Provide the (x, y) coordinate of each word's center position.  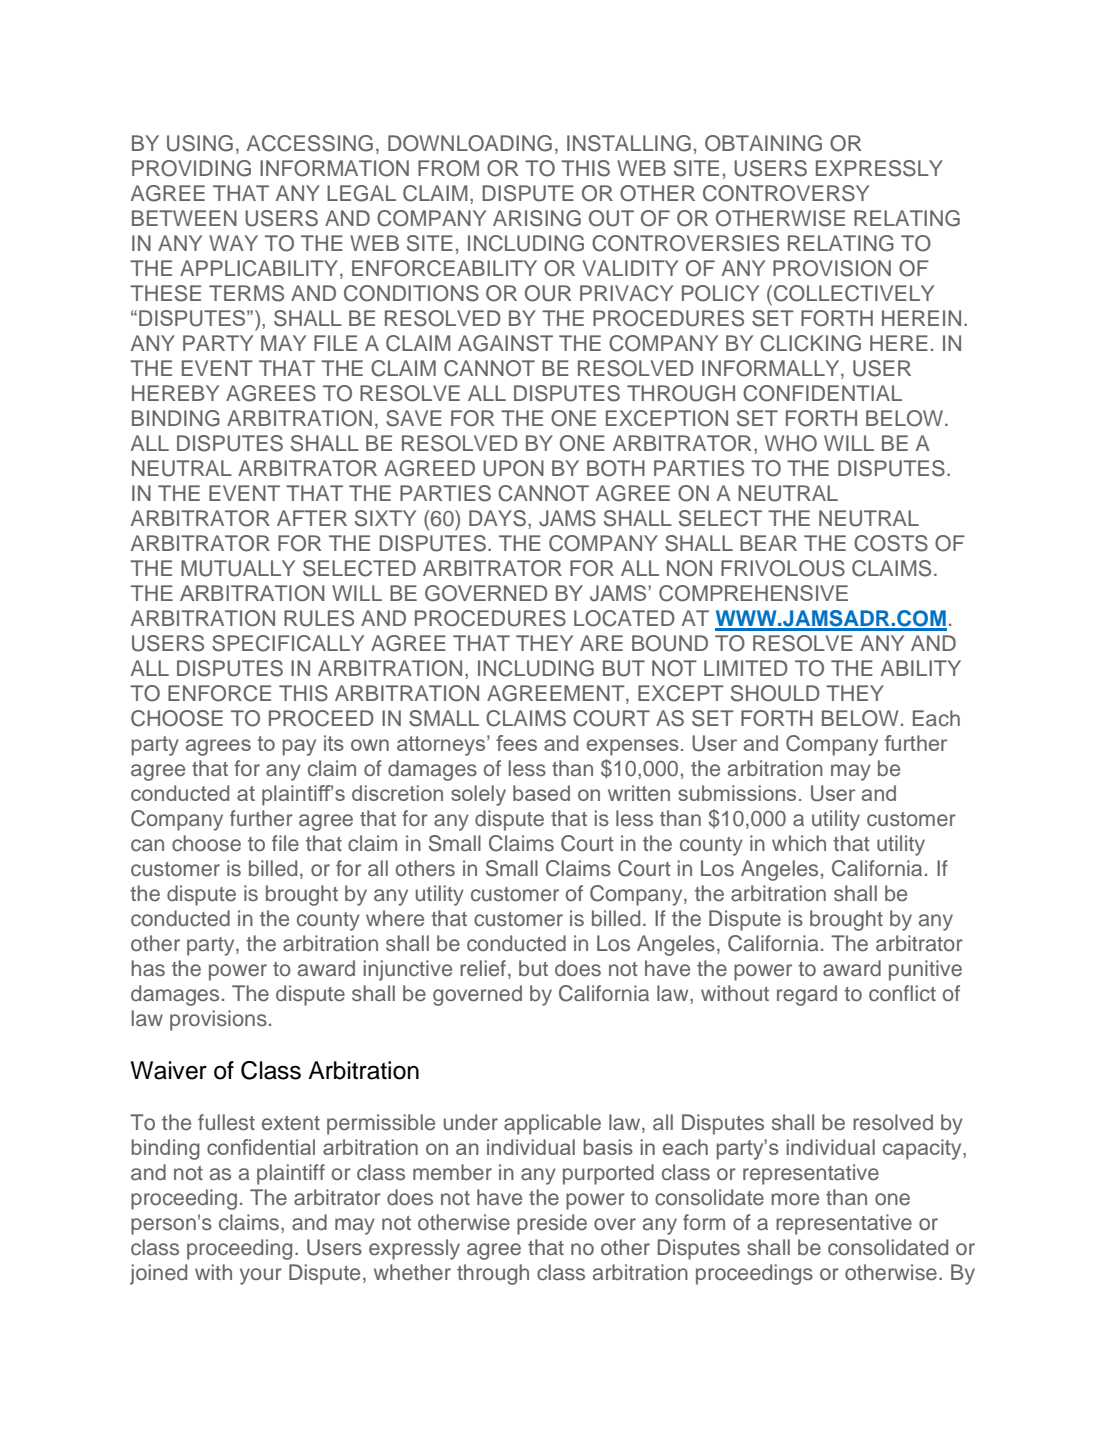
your (261, 1276)
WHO (791, 443)
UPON (513, 468)
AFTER (312, 518)
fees (516, 743)
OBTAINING (763, 143)
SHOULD (775, 693)
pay (299, 747)
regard (807, 995)
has (148, 968)
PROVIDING (191, 168)
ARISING (537, 218)
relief (483, 968)
